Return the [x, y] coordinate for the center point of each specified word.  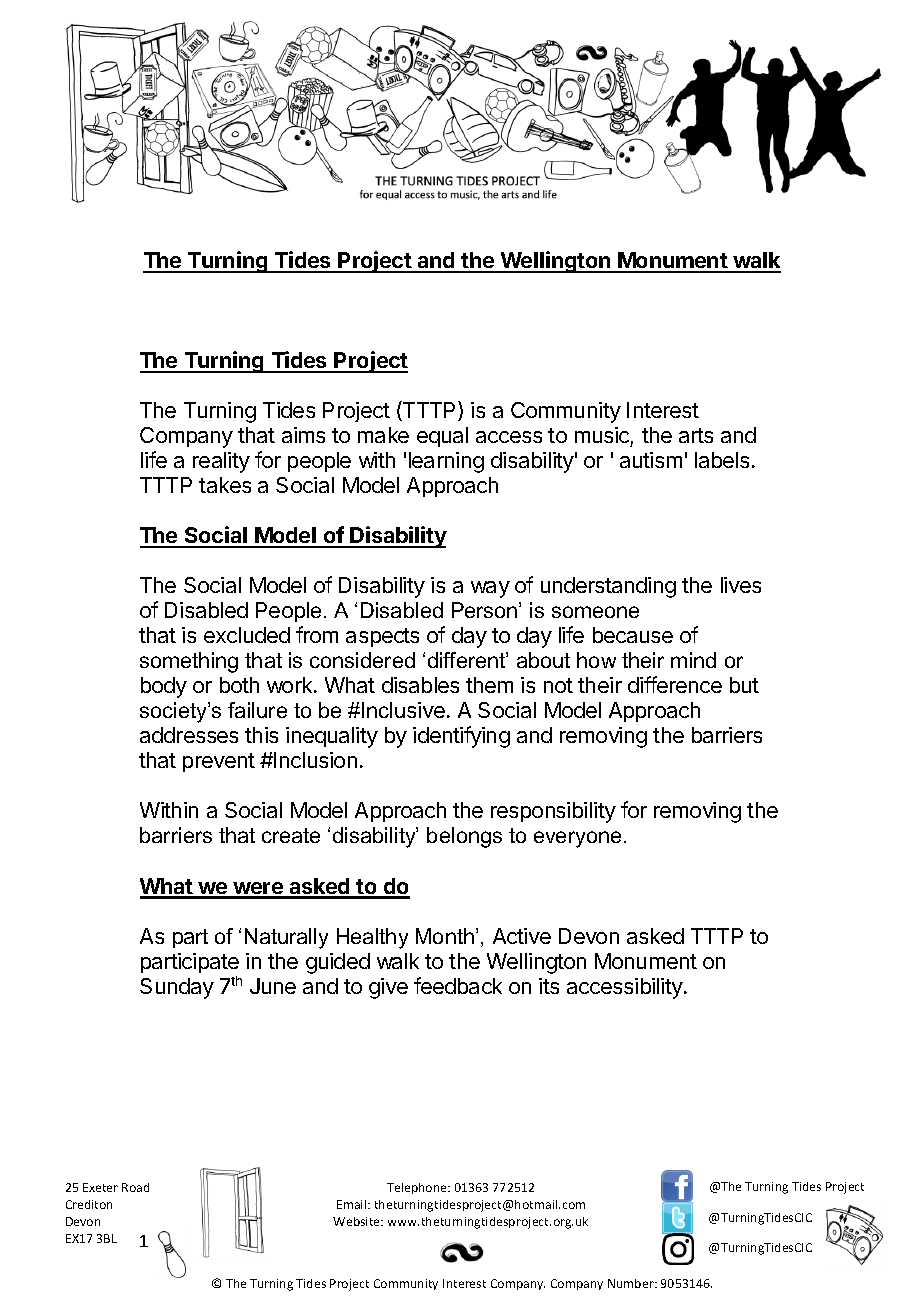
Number [632, 1283]
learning [446, 462]
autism [651, 460]
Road [135, 1187]
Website [357, 1221]
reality [221, 462]
